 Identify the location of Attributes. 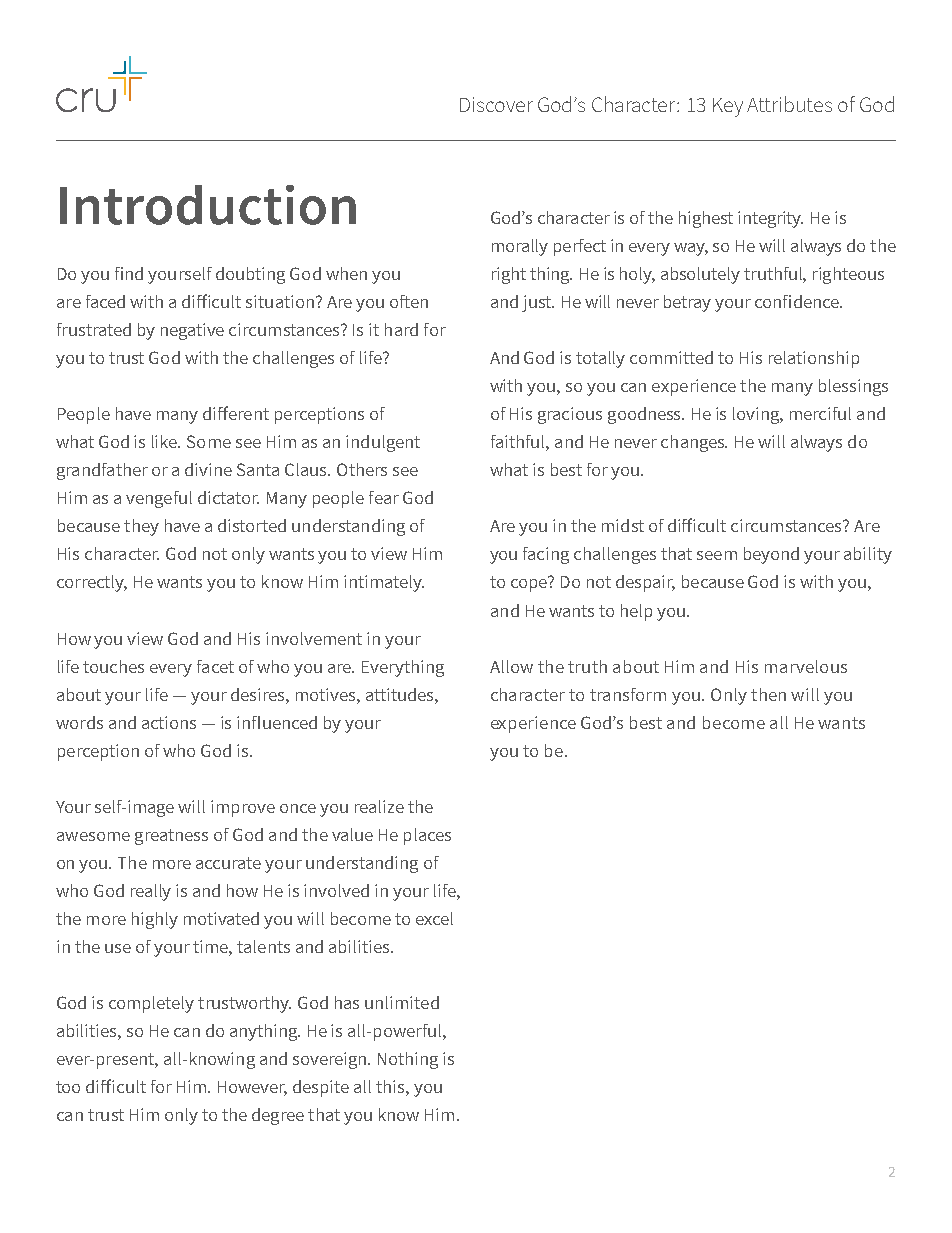
(789, 104).
